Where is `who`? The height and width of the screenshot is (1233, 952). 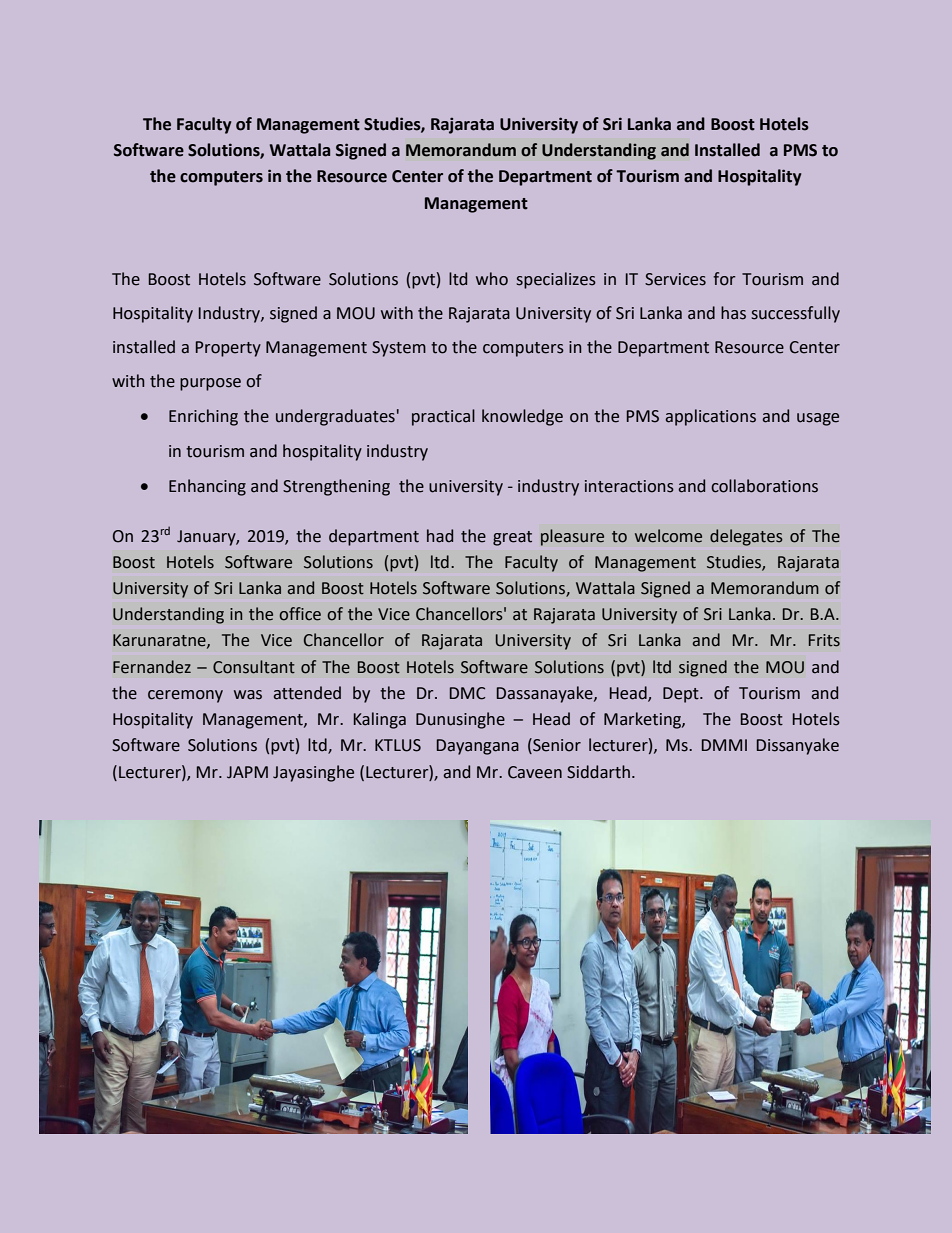 who is located at coordinates (492, 279).
